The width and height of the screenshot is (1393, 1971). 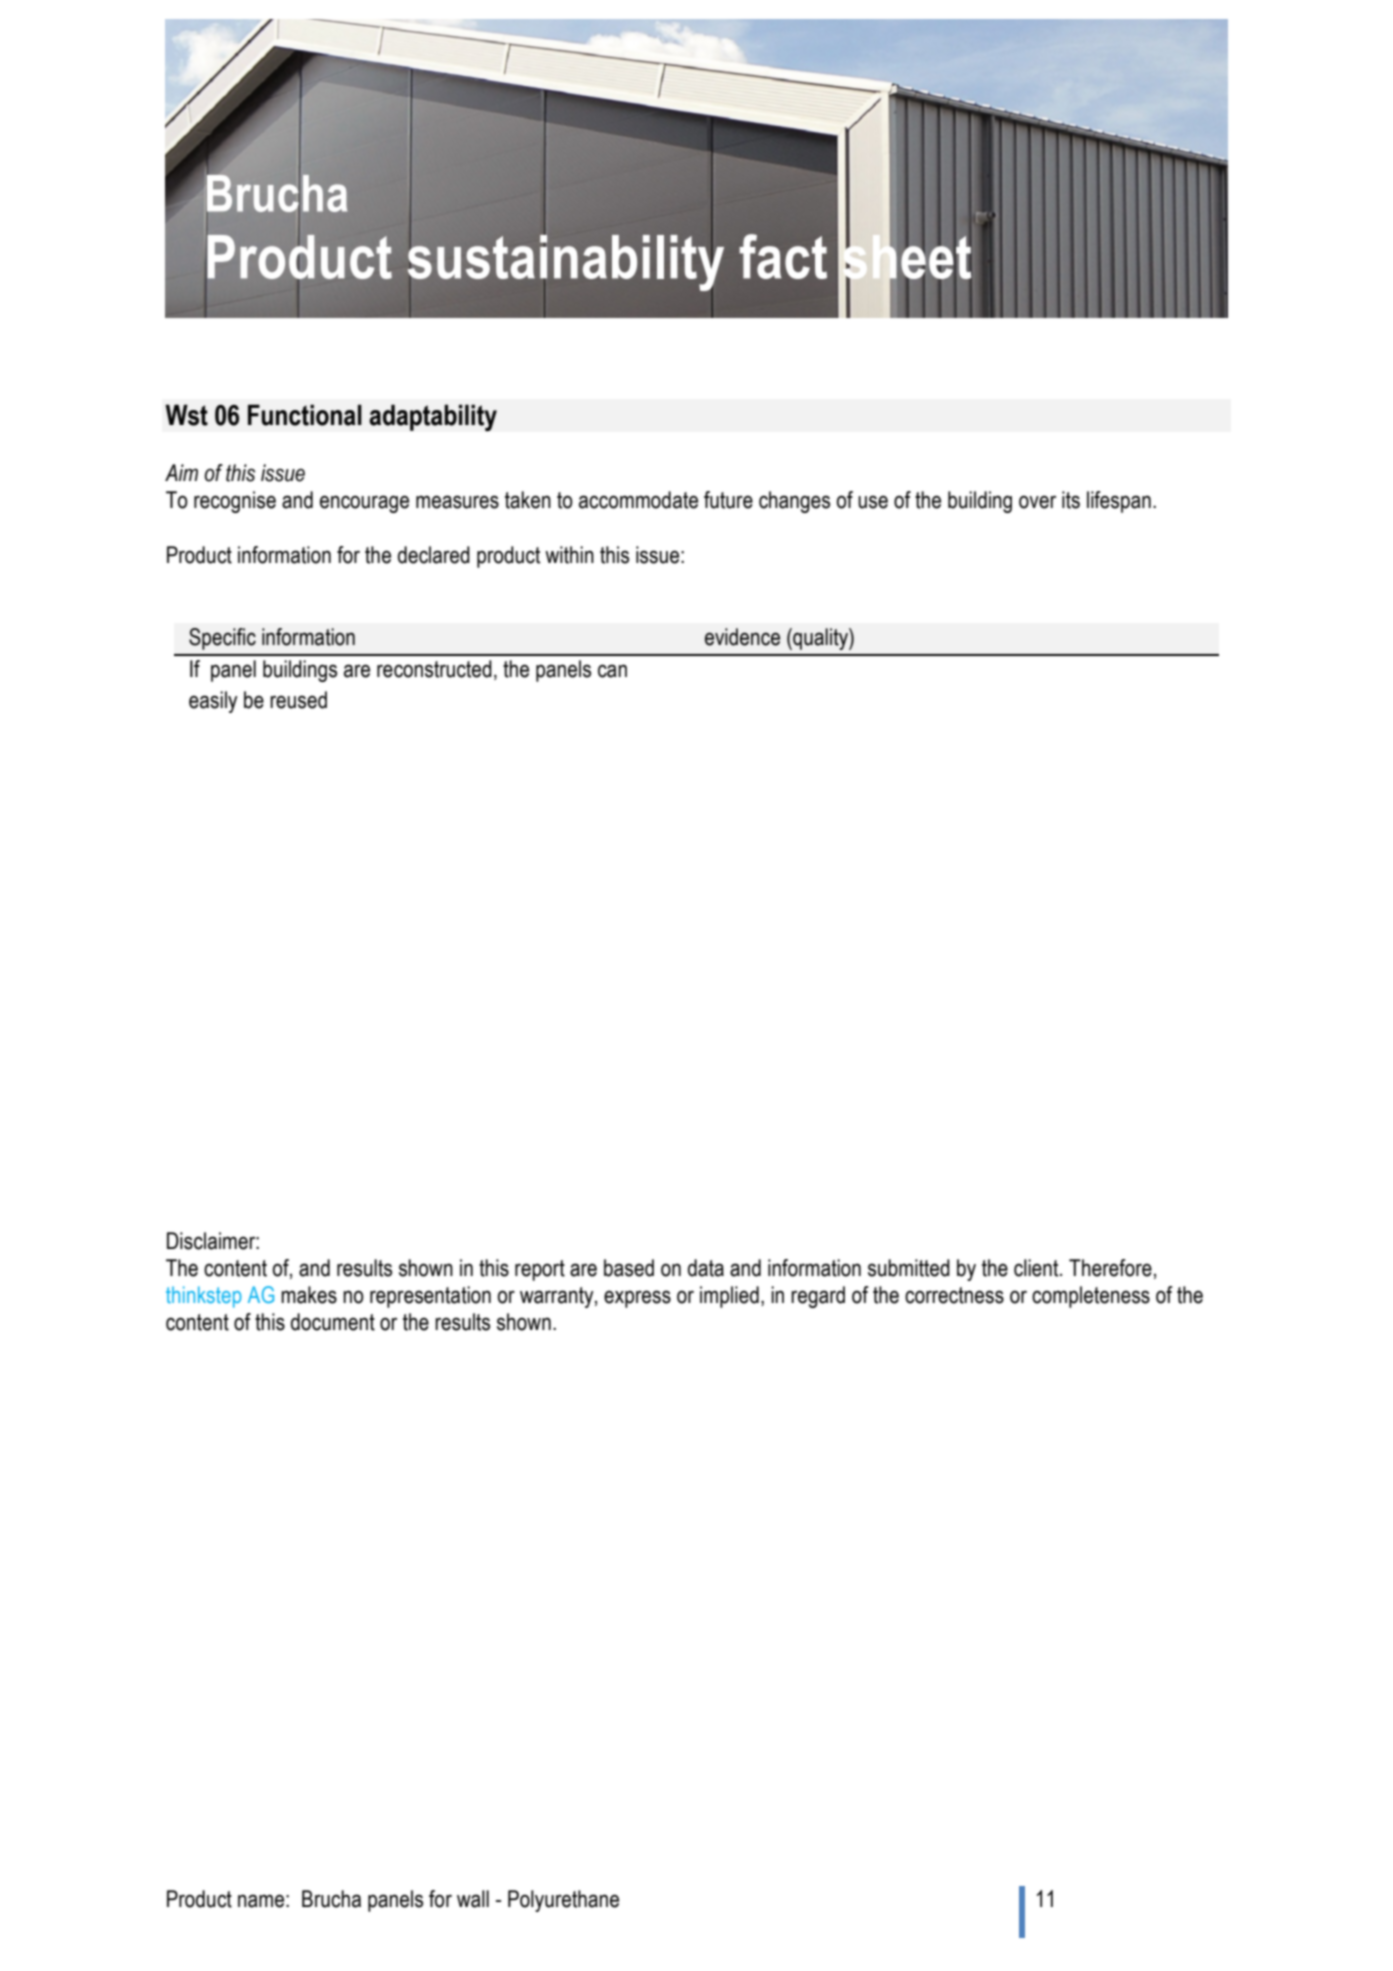 What do you see at coordinates (563, 1901) in the screenshot?
I see `Polyurethane` at bounding box center [563, 1901].
